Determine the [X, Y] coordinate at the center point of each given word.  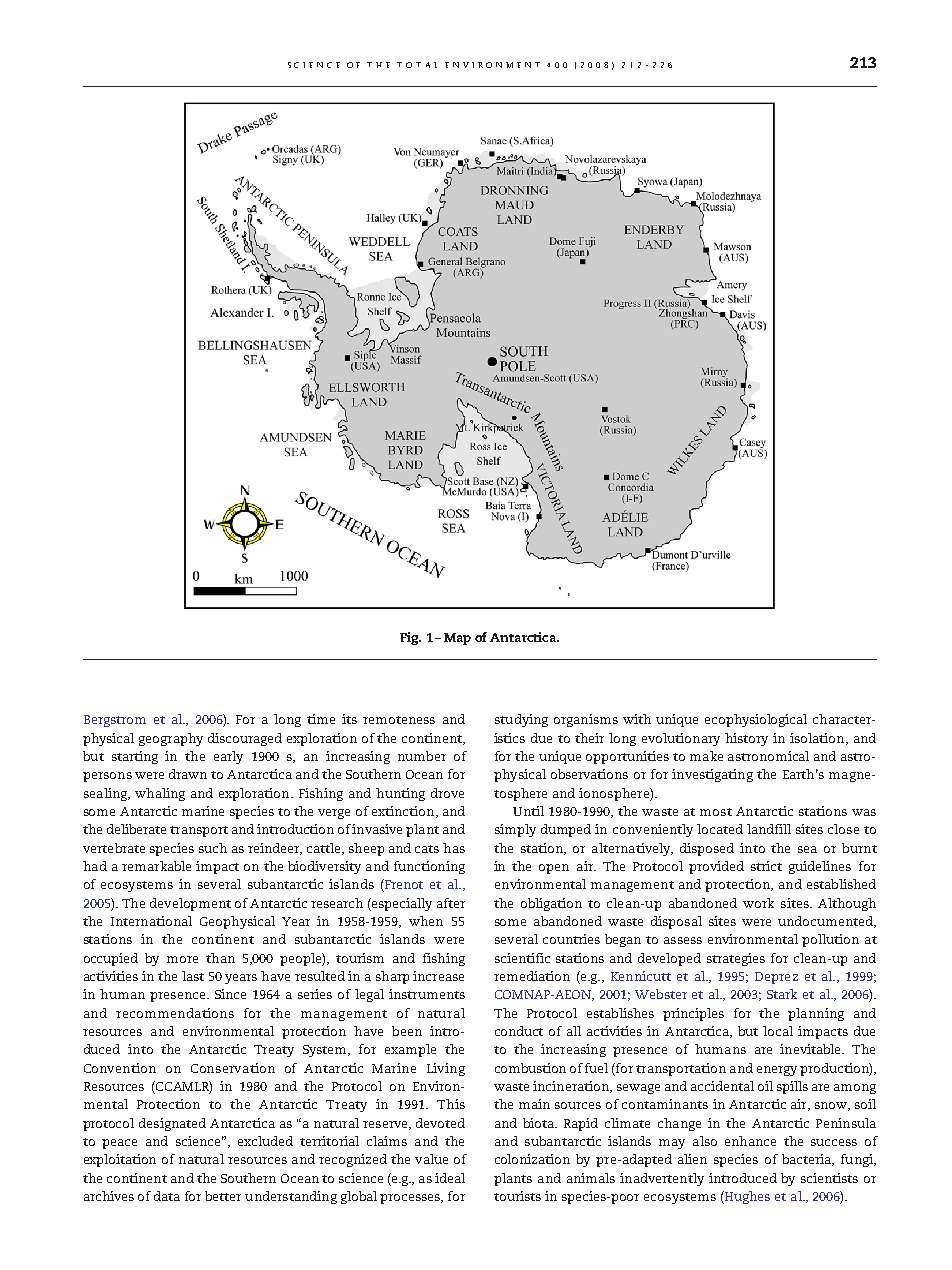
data [167, 1196]
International [151, 921]
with [637, 719]
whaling [160, 794]
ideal [450, 1178]
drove [447, 793]
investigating [712, 775]
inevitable [812, 1049]
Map [457, 639]
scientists [829, 1178]
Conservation [233, 1068]
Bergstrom [115, 721]
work [758, 903]
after [451, 903]
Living [446, 1069]
